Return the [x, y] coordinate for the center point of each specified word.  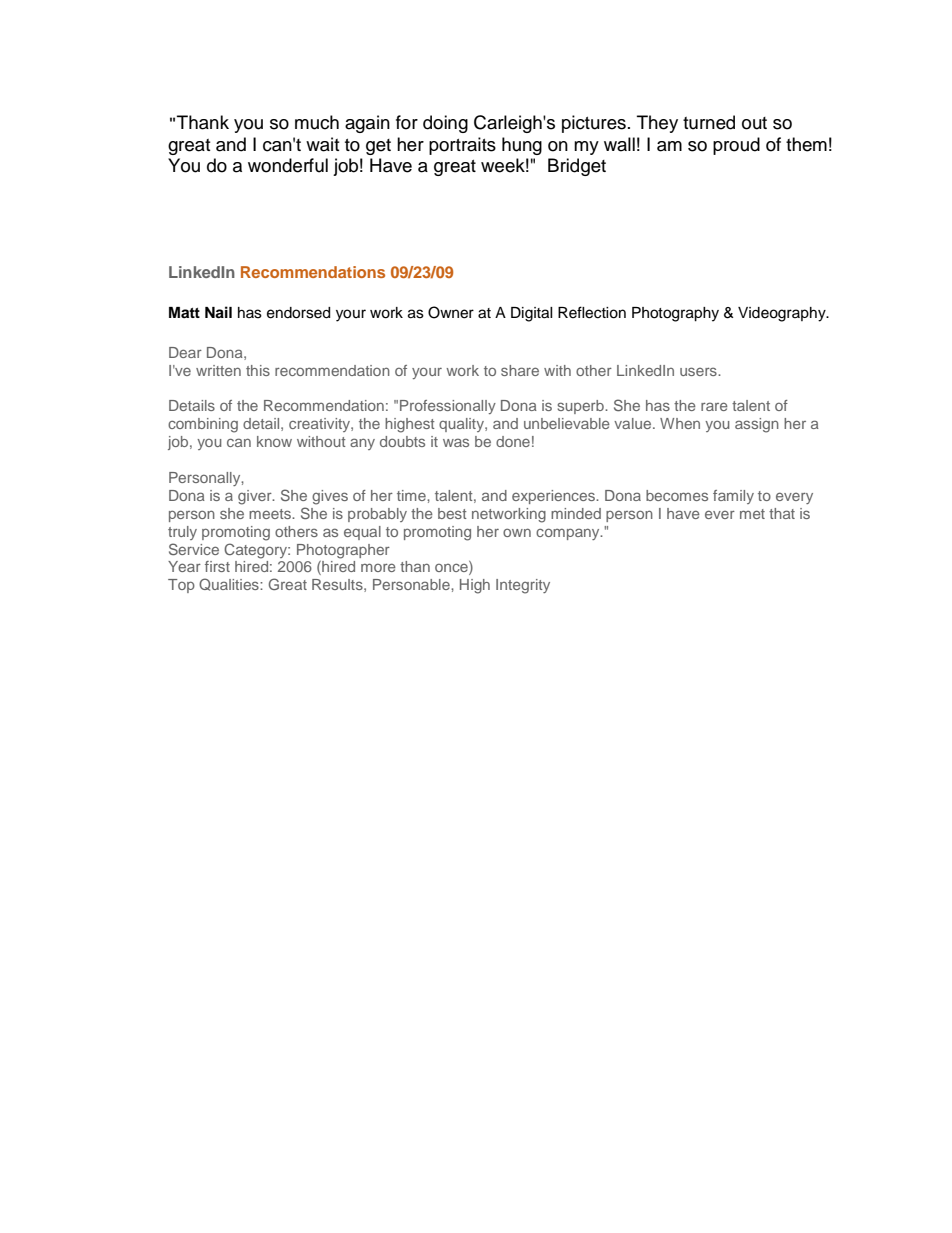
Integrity [523, 586]
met [752, 514]
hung [522, 146]
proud [736, 146]
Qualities [230, 584]
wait [322, 144]
